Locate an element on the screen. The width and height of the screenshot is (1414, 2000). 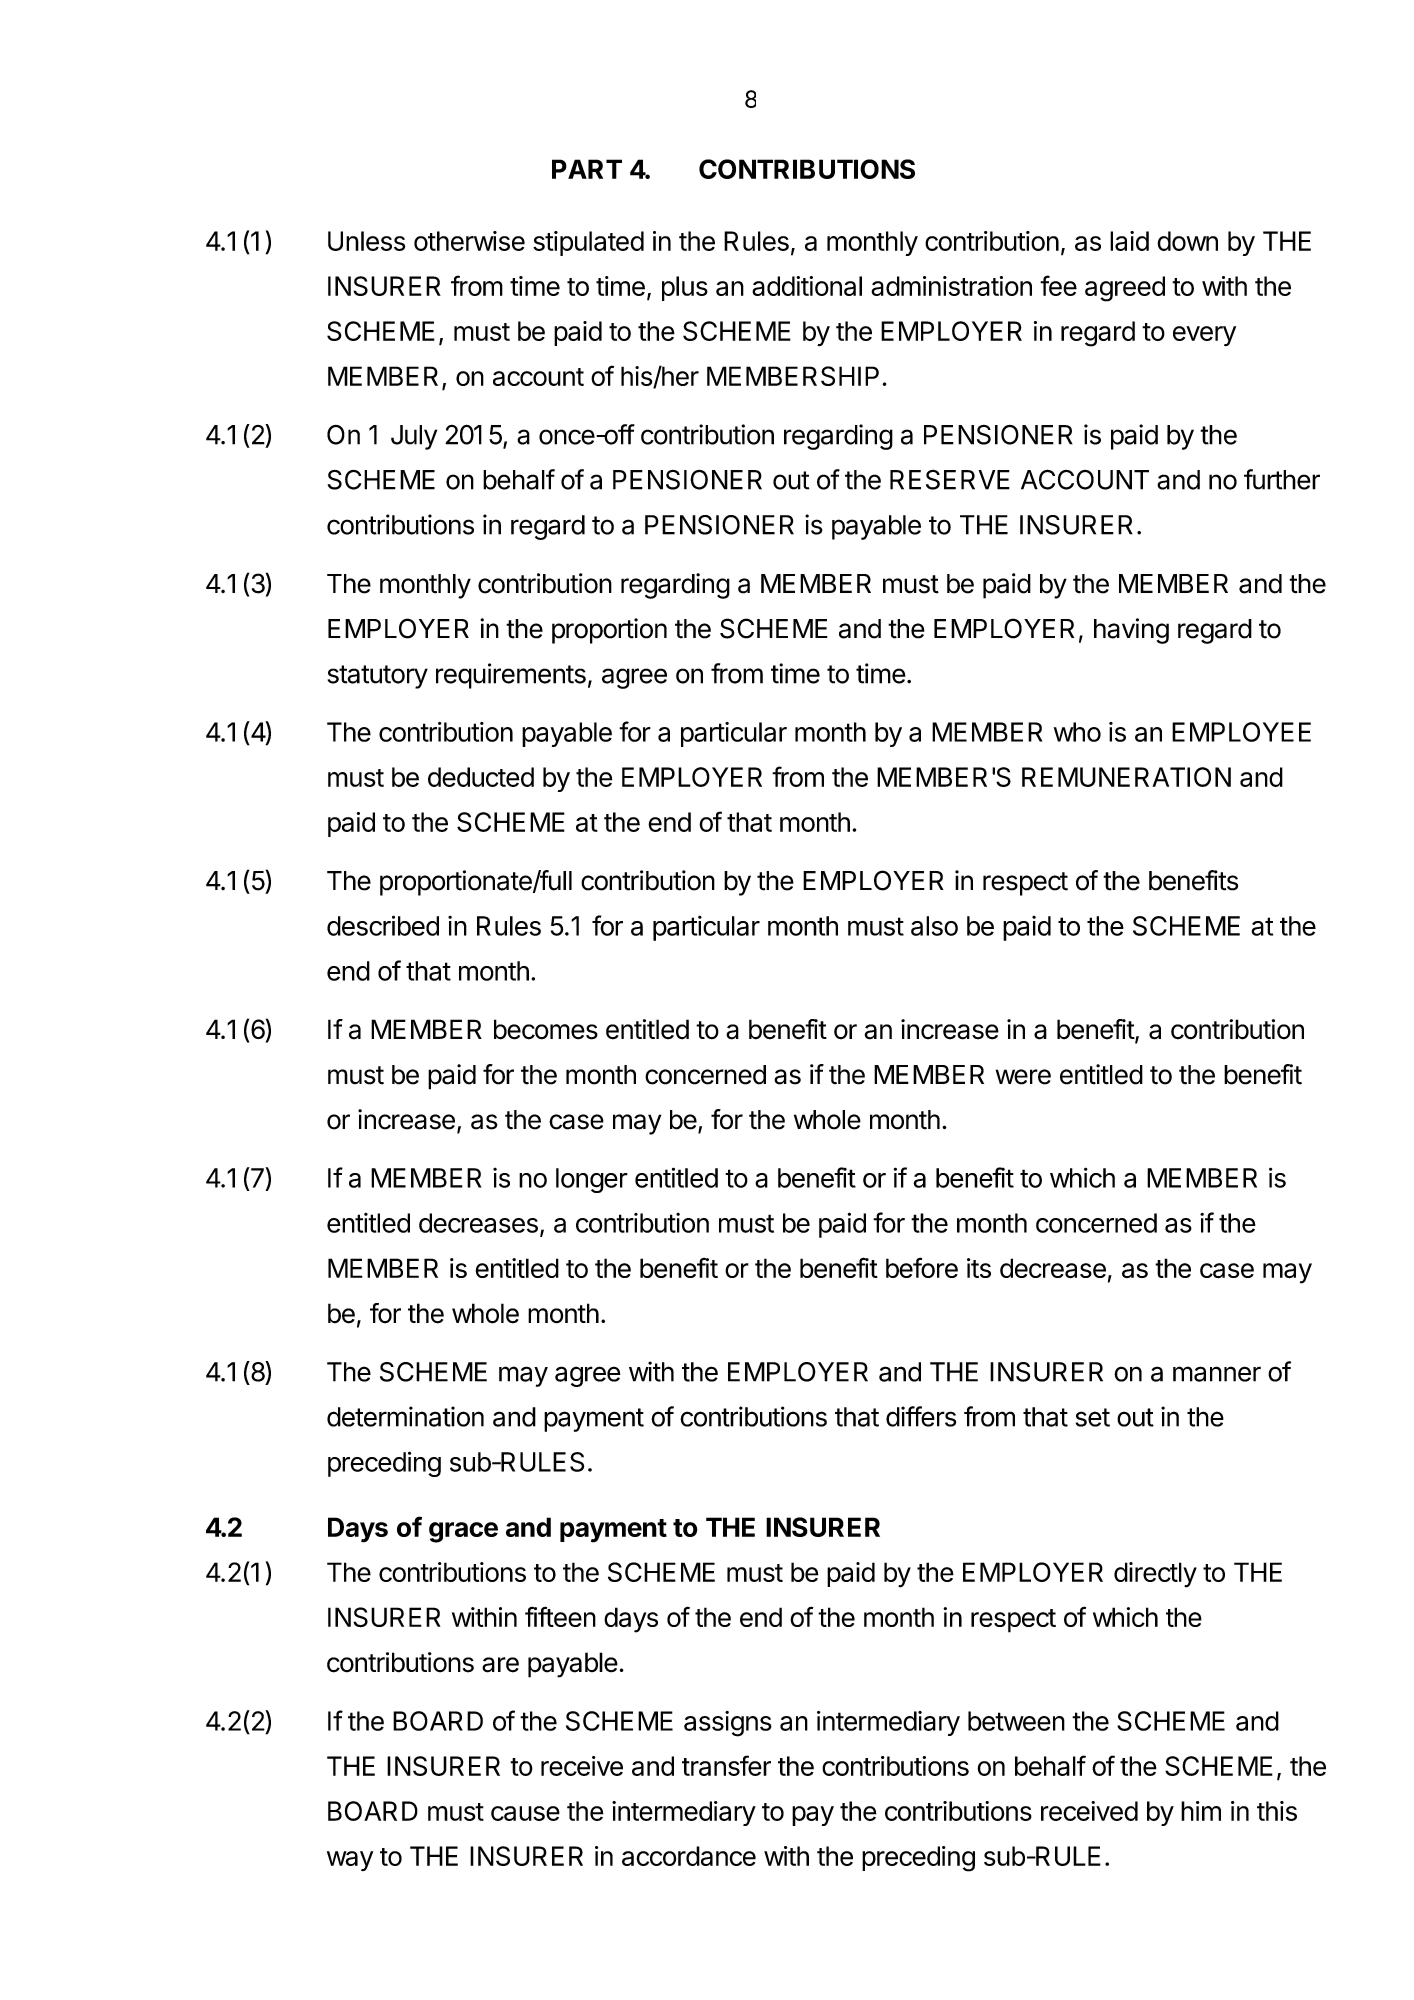
otherwise is located at coordinates (469, 241).
